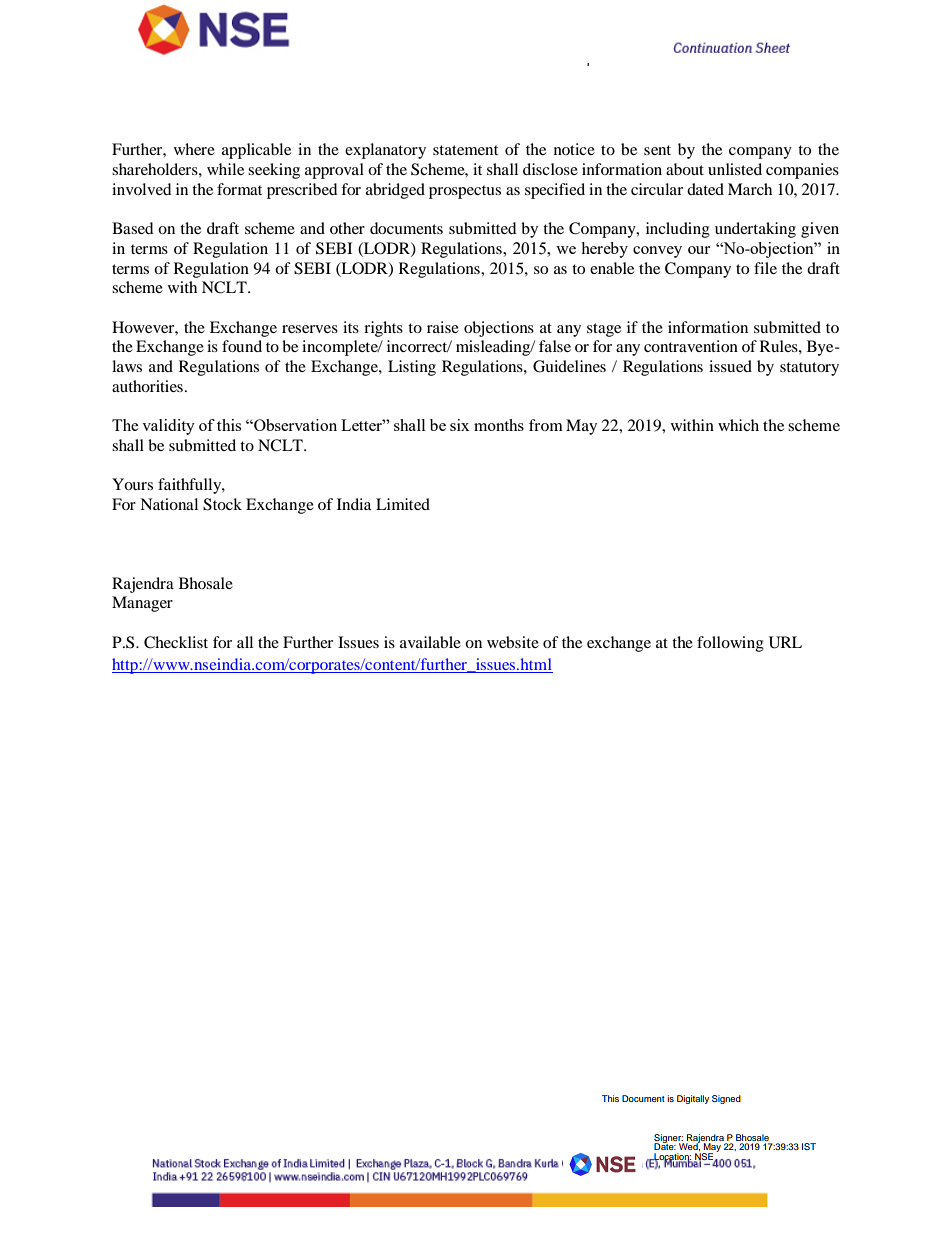  What do you see at coordinates (513, 642) in the screenshot?
I see `website` at bounding box center [513, 642].
